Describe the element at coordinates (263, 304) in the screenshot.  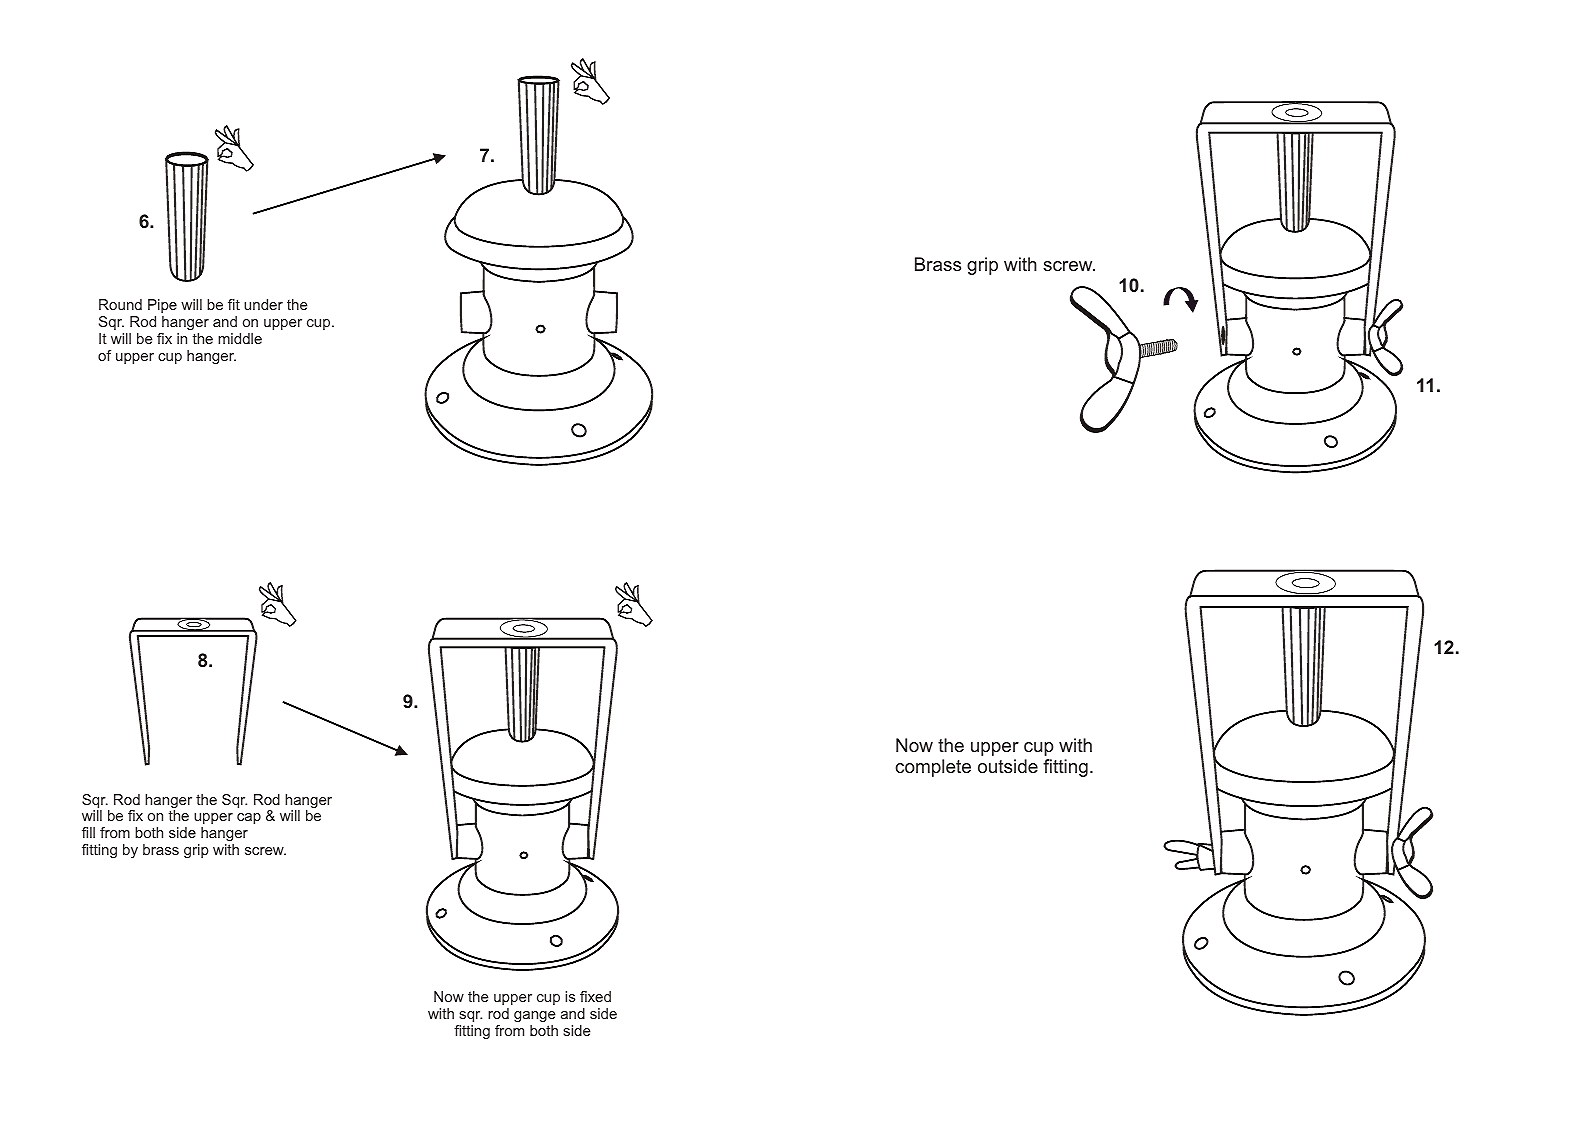
I see `under` at that location.
